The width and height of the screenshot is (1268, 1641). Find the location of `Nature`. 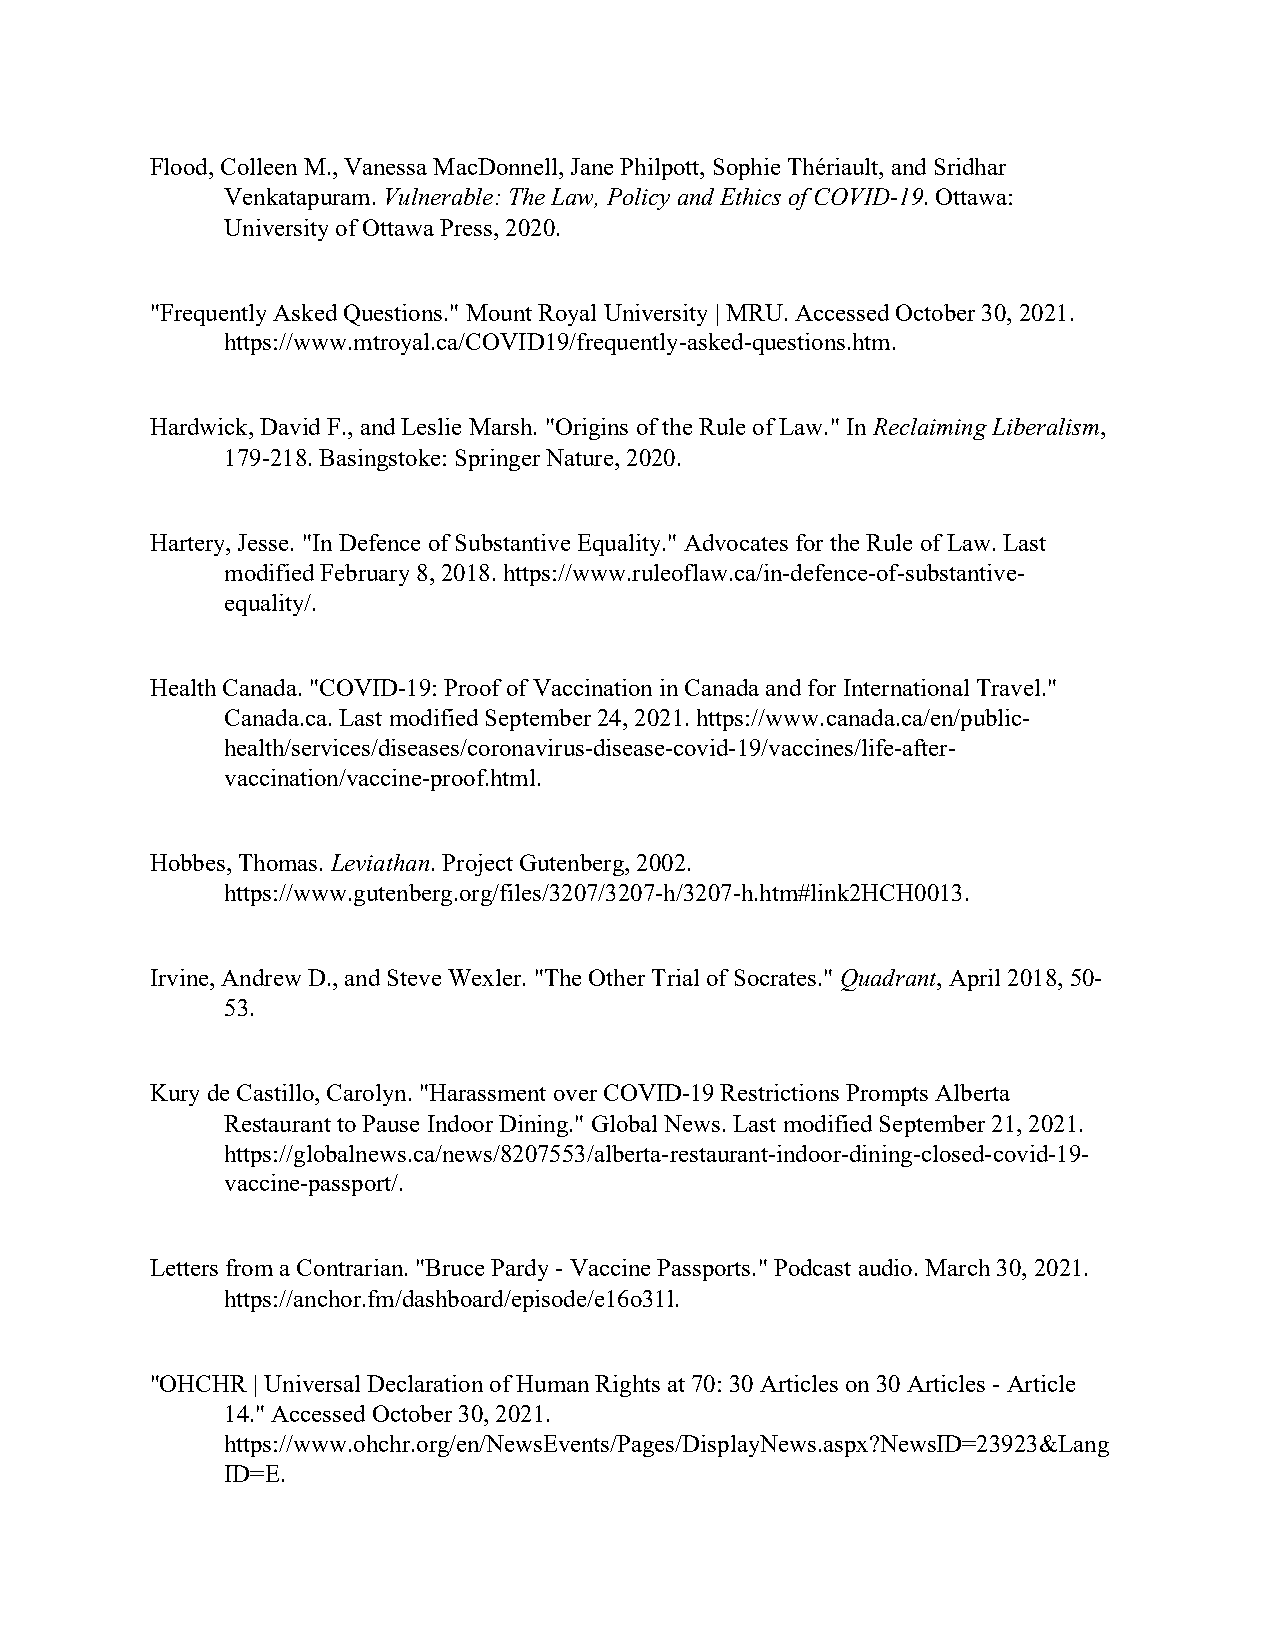

Nature is located at coordinates (579, 457).
